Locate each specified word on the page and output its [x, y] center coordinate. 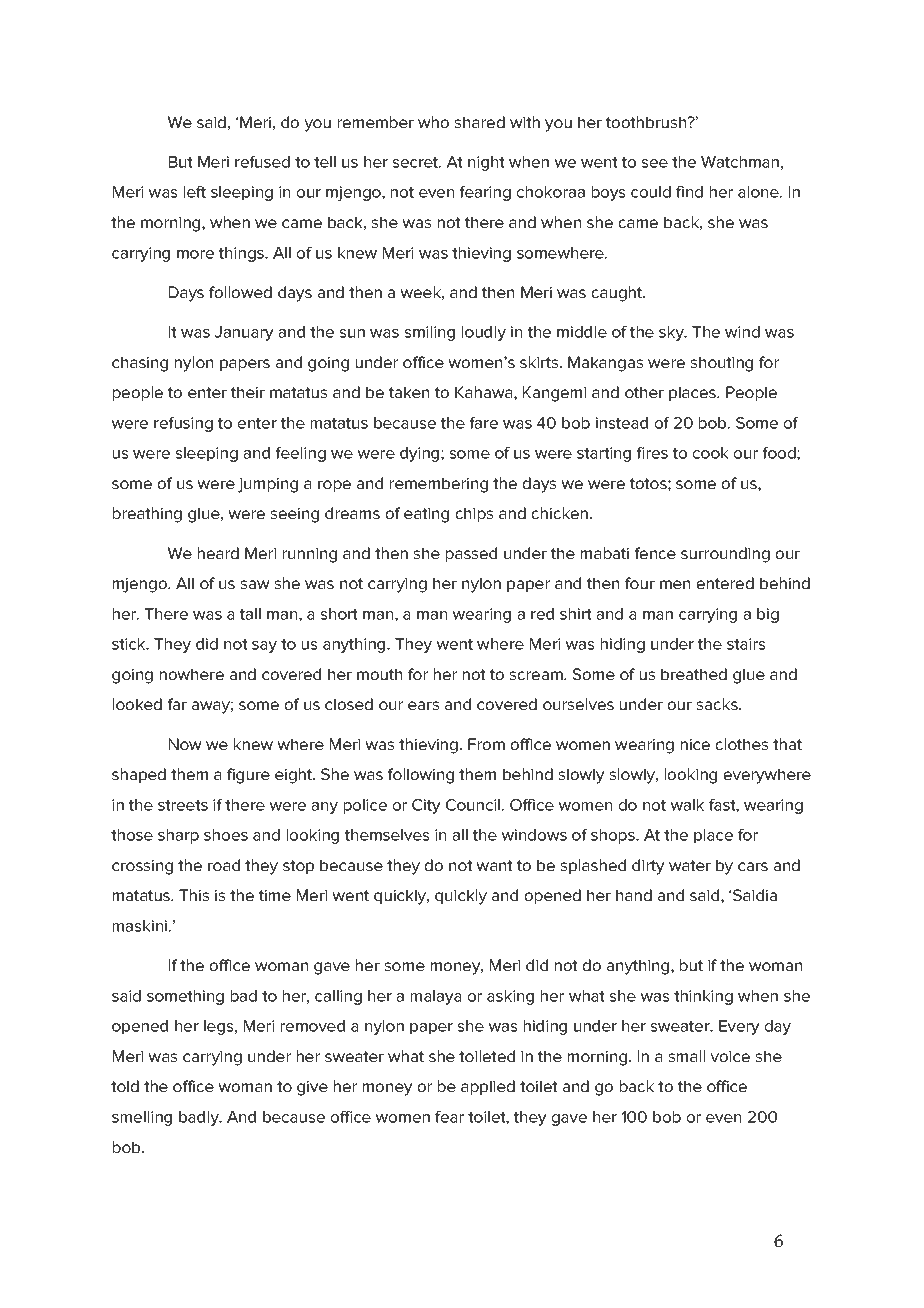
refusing [183, 424]
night [486, 163]
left [195, 192]
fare [484, 423]
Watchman [740, 162]
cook [711, 453]
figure [248, 776]
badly [200, 1118]
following [421, 776]
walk [687, 805]
